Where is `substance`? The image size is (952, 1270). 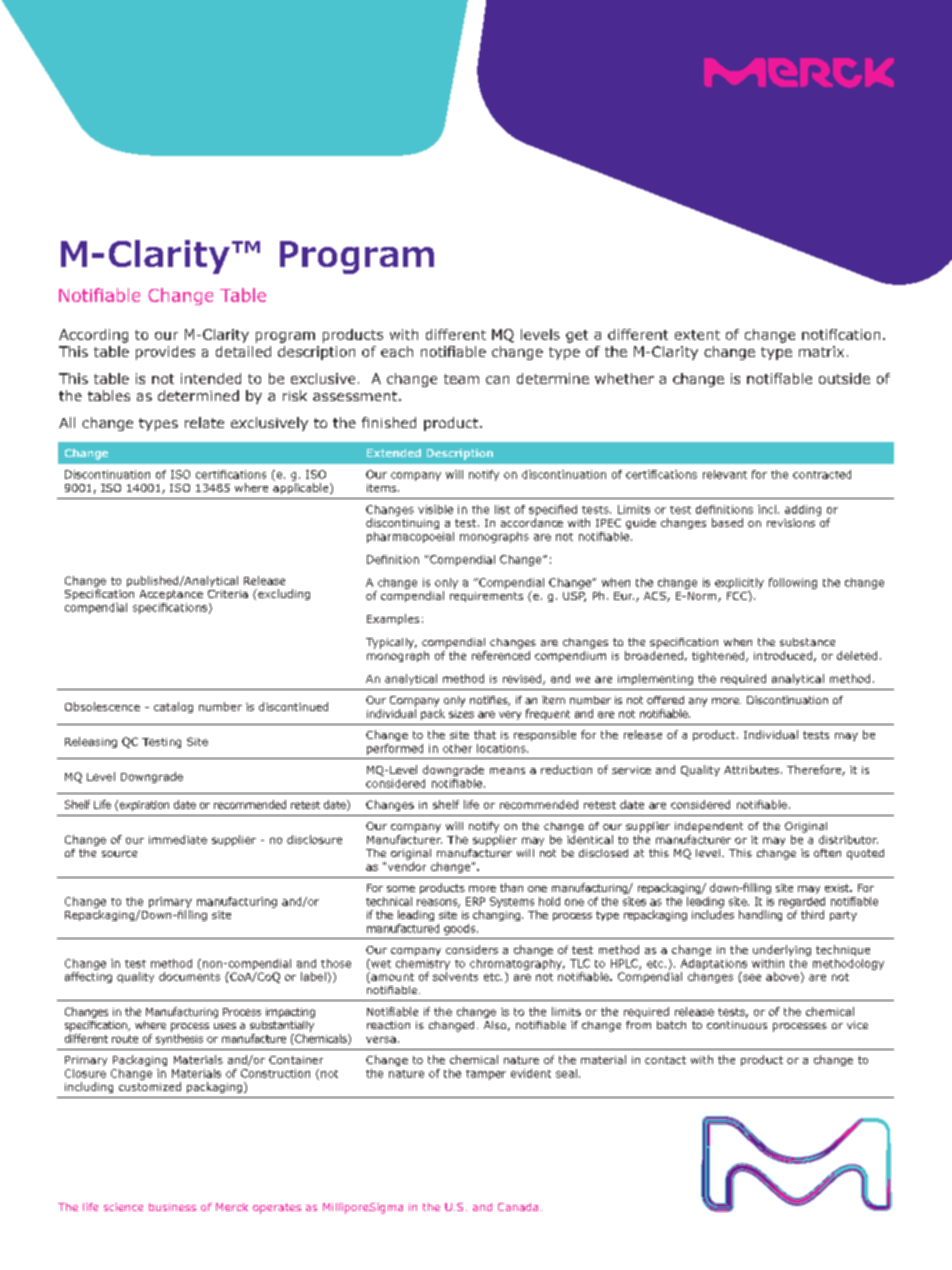 substance is located at coordinates (807, 642).
